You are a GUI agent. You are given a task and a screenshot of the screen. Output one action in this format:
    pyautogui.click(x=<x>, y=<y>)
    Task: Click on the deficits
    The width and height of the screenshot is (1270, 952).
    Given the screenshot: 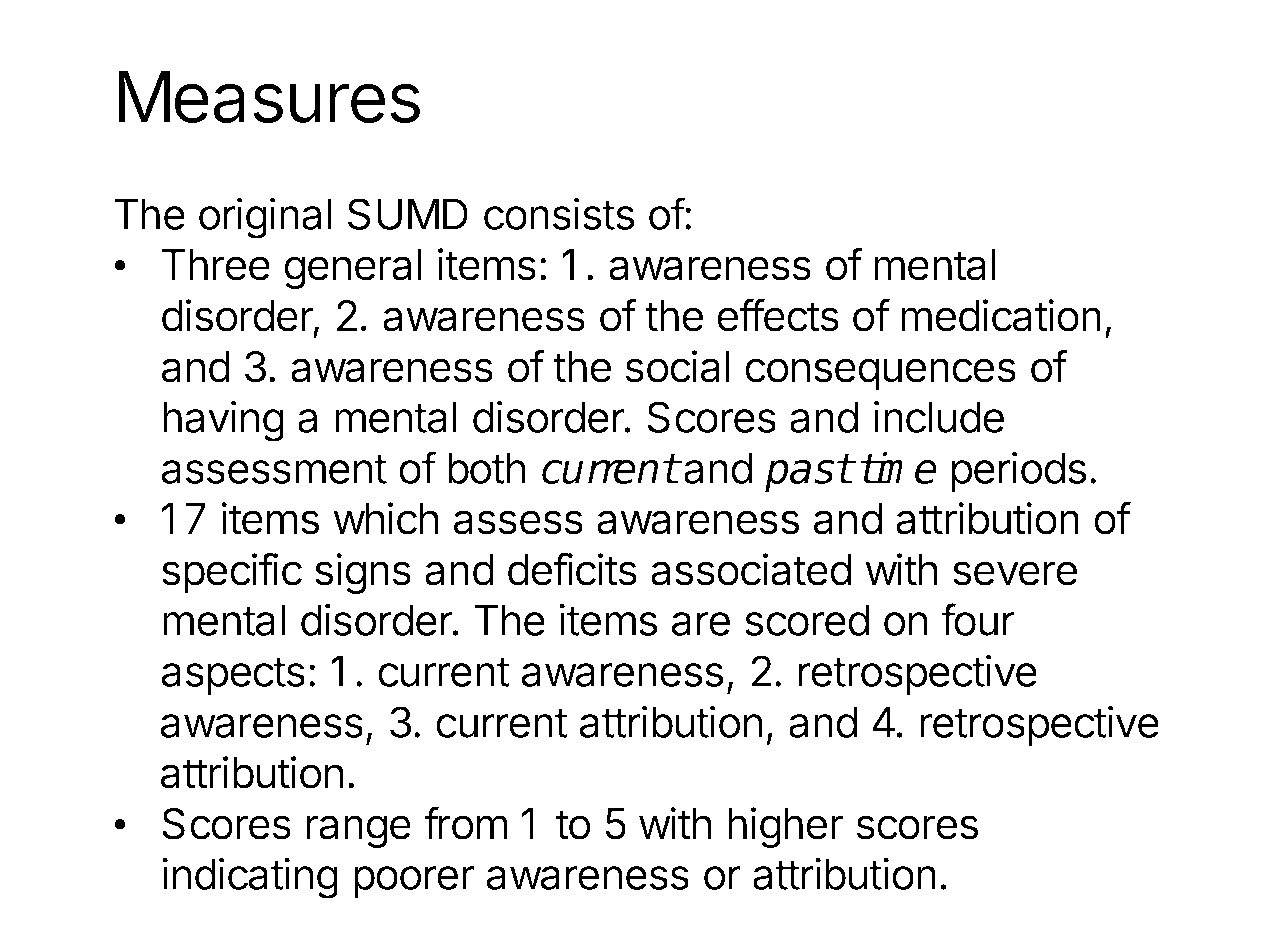 What is the action you would take?
    pyautogui.click(x=572, y=569)
